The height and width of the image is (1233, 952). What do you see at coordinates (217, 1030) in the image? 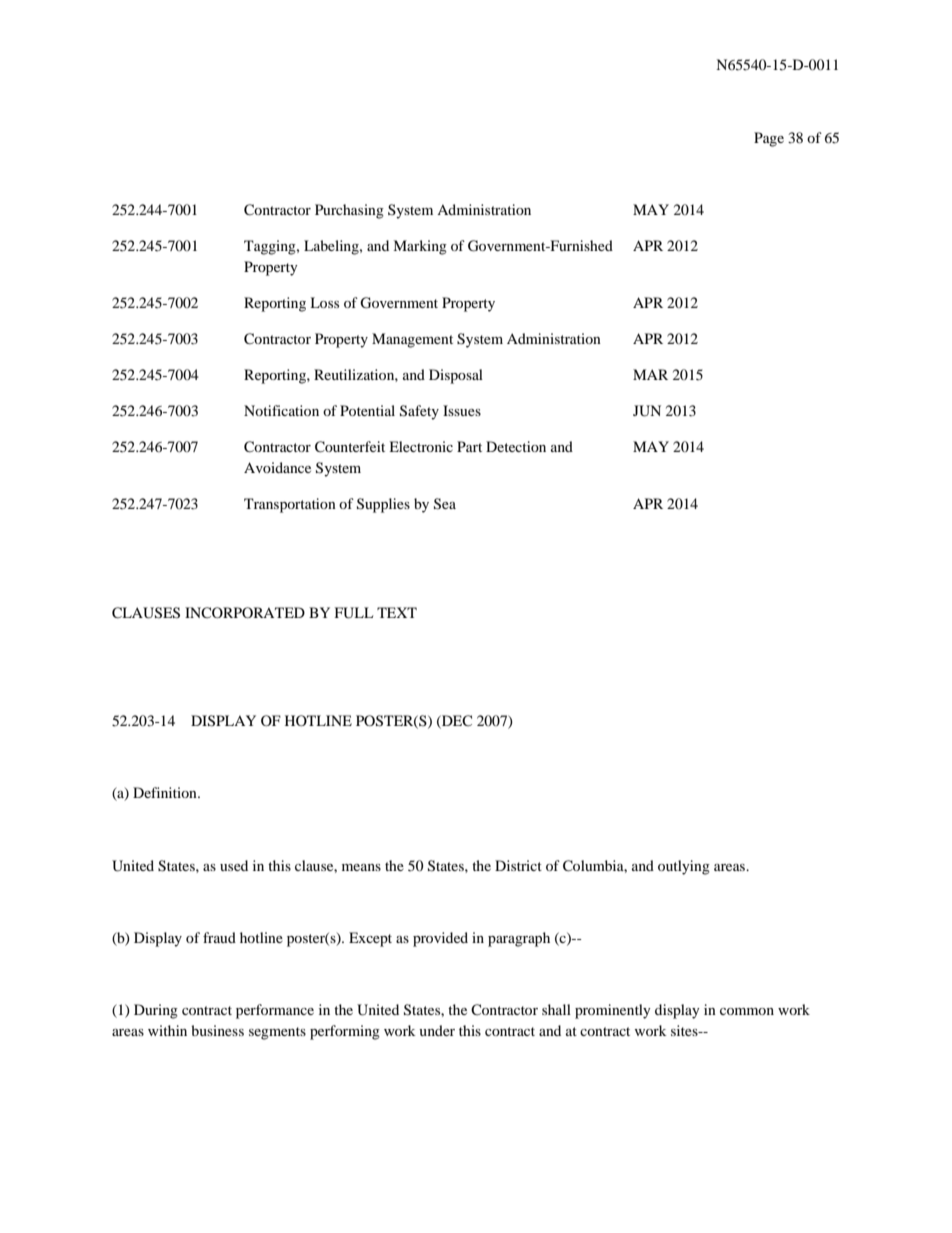
I see `business` at bounding box center [217, 1030].
